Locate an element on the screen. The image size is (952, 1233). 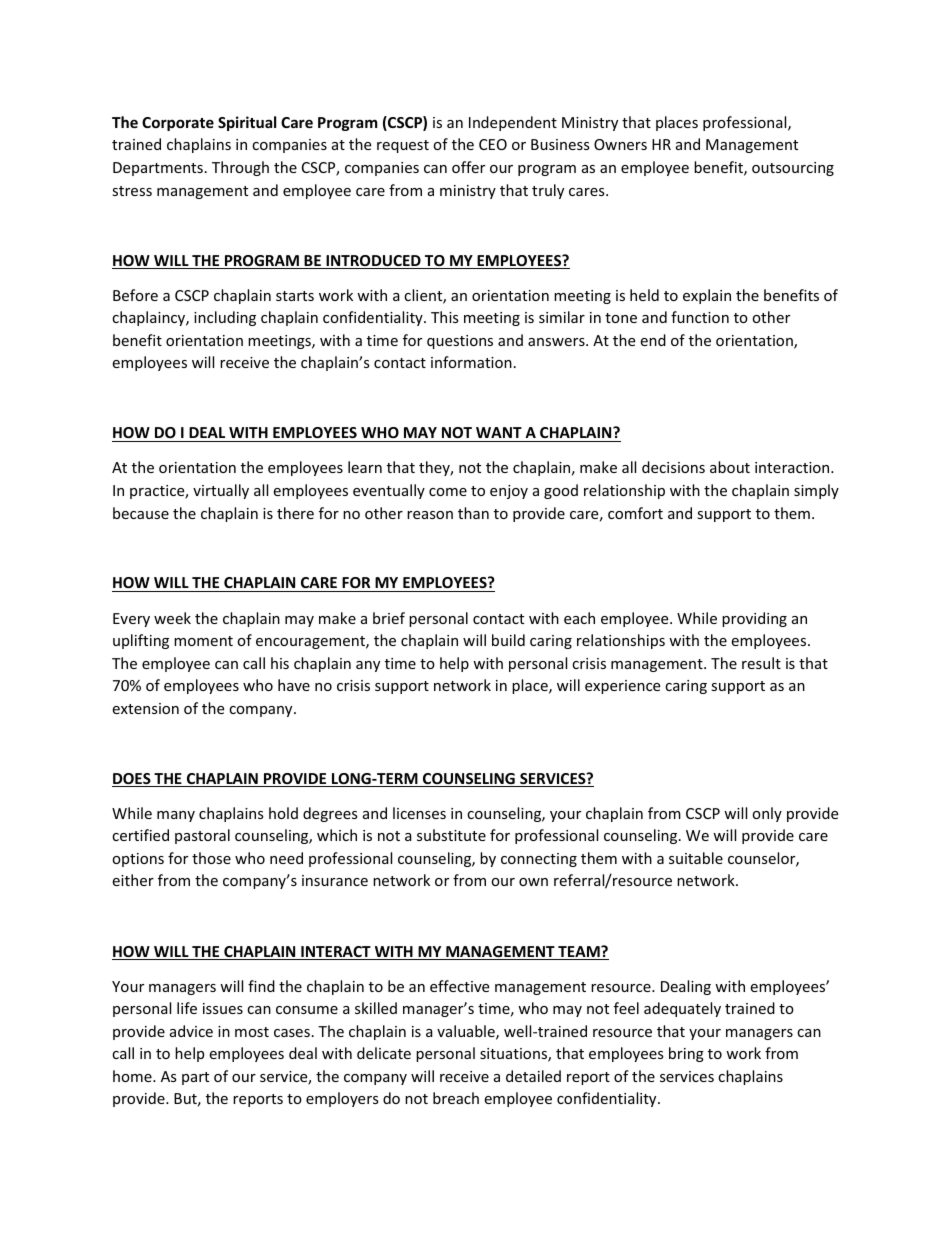
licenses is located at coordinates (419, 813).
